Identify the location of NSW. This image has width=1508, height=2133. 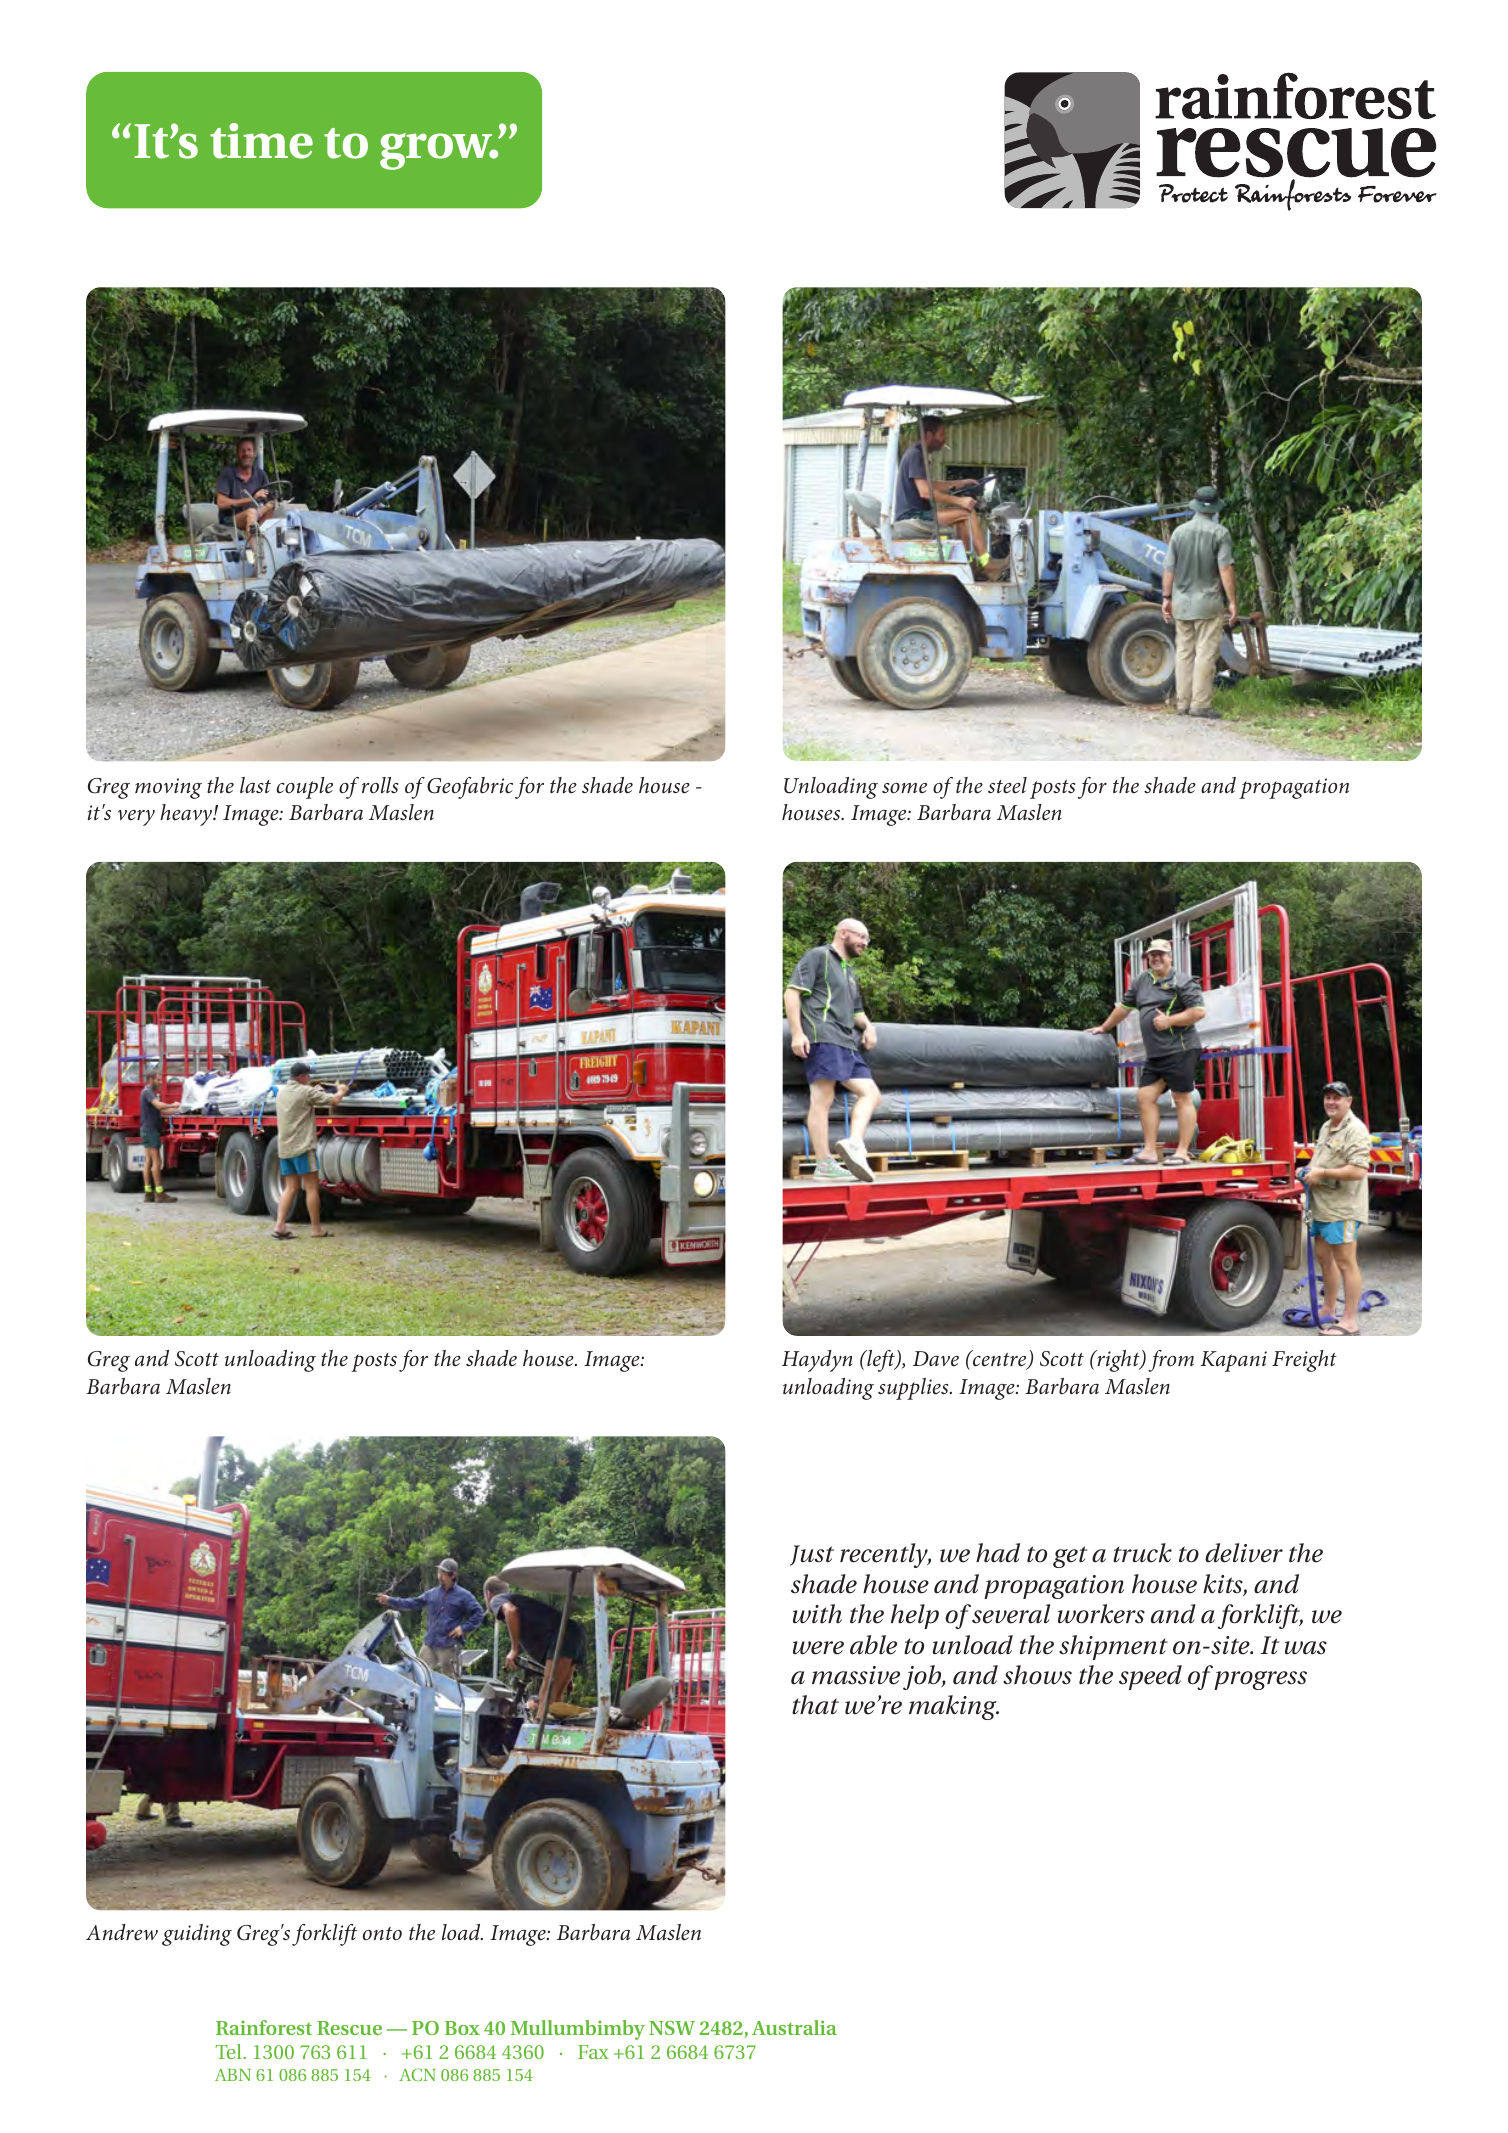
(672, 2028).
